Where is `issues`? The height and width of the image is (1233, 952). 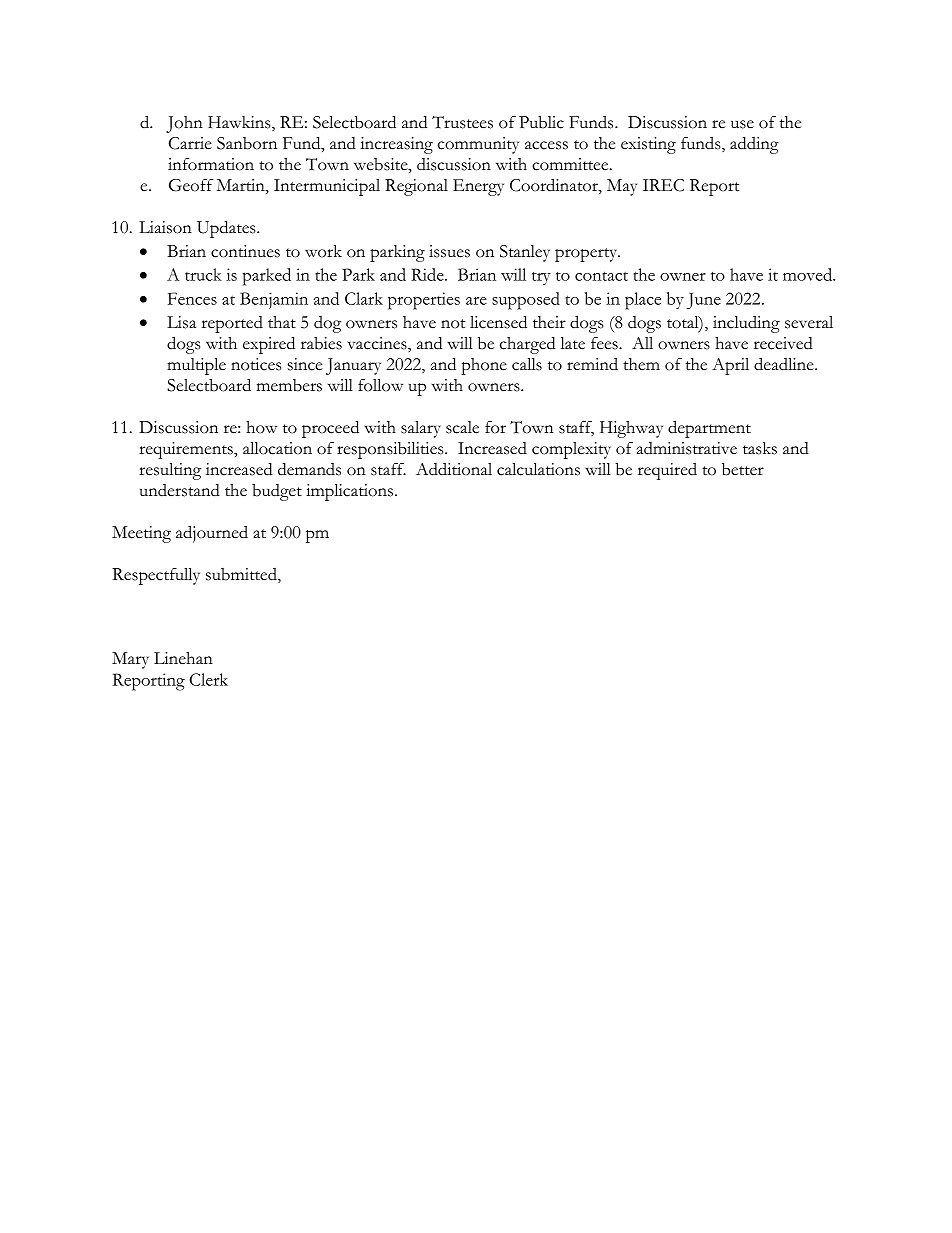
issues is located at coordinates (449, 251).
